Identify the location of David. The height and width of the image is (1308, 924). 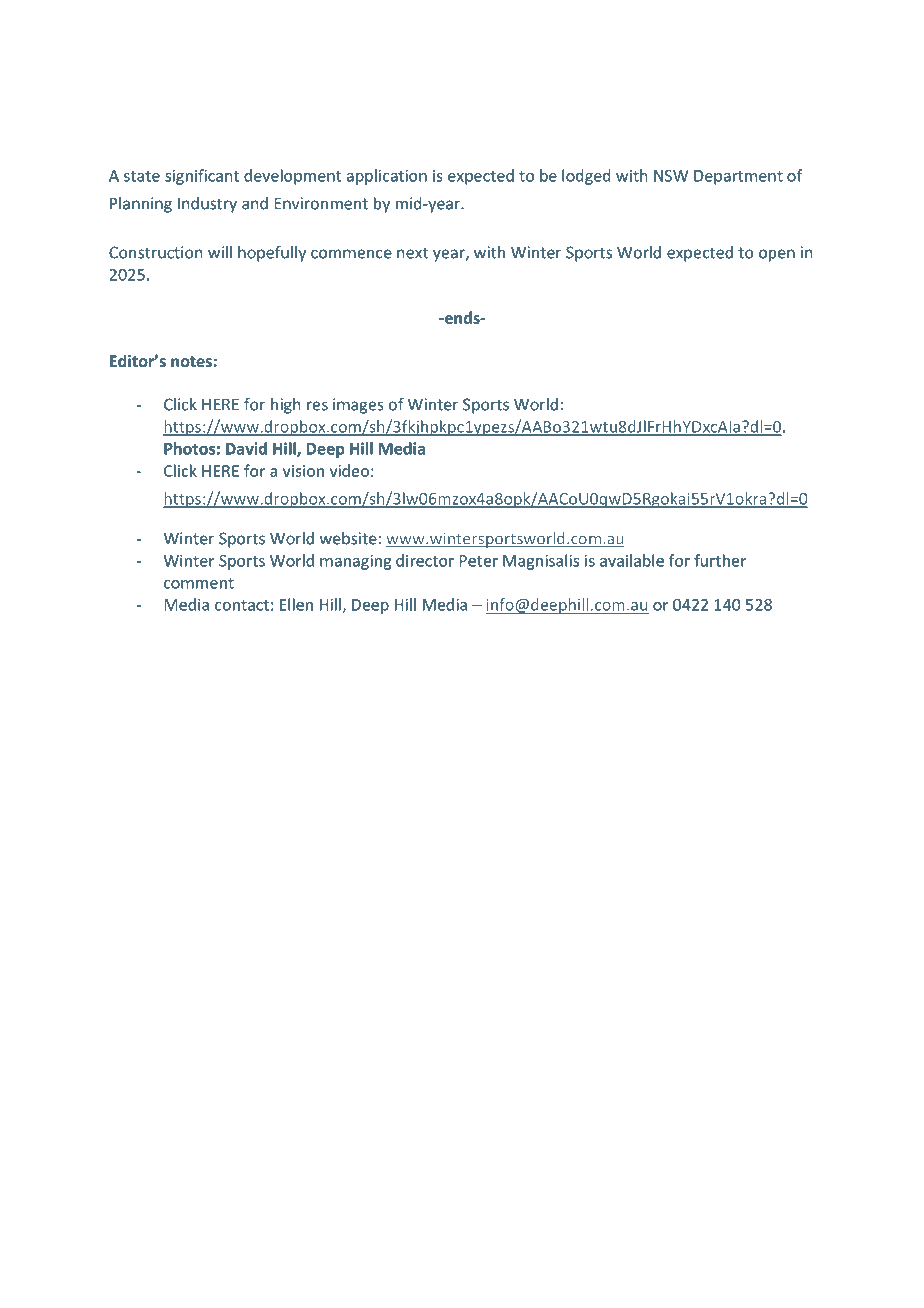
(246, 448).
